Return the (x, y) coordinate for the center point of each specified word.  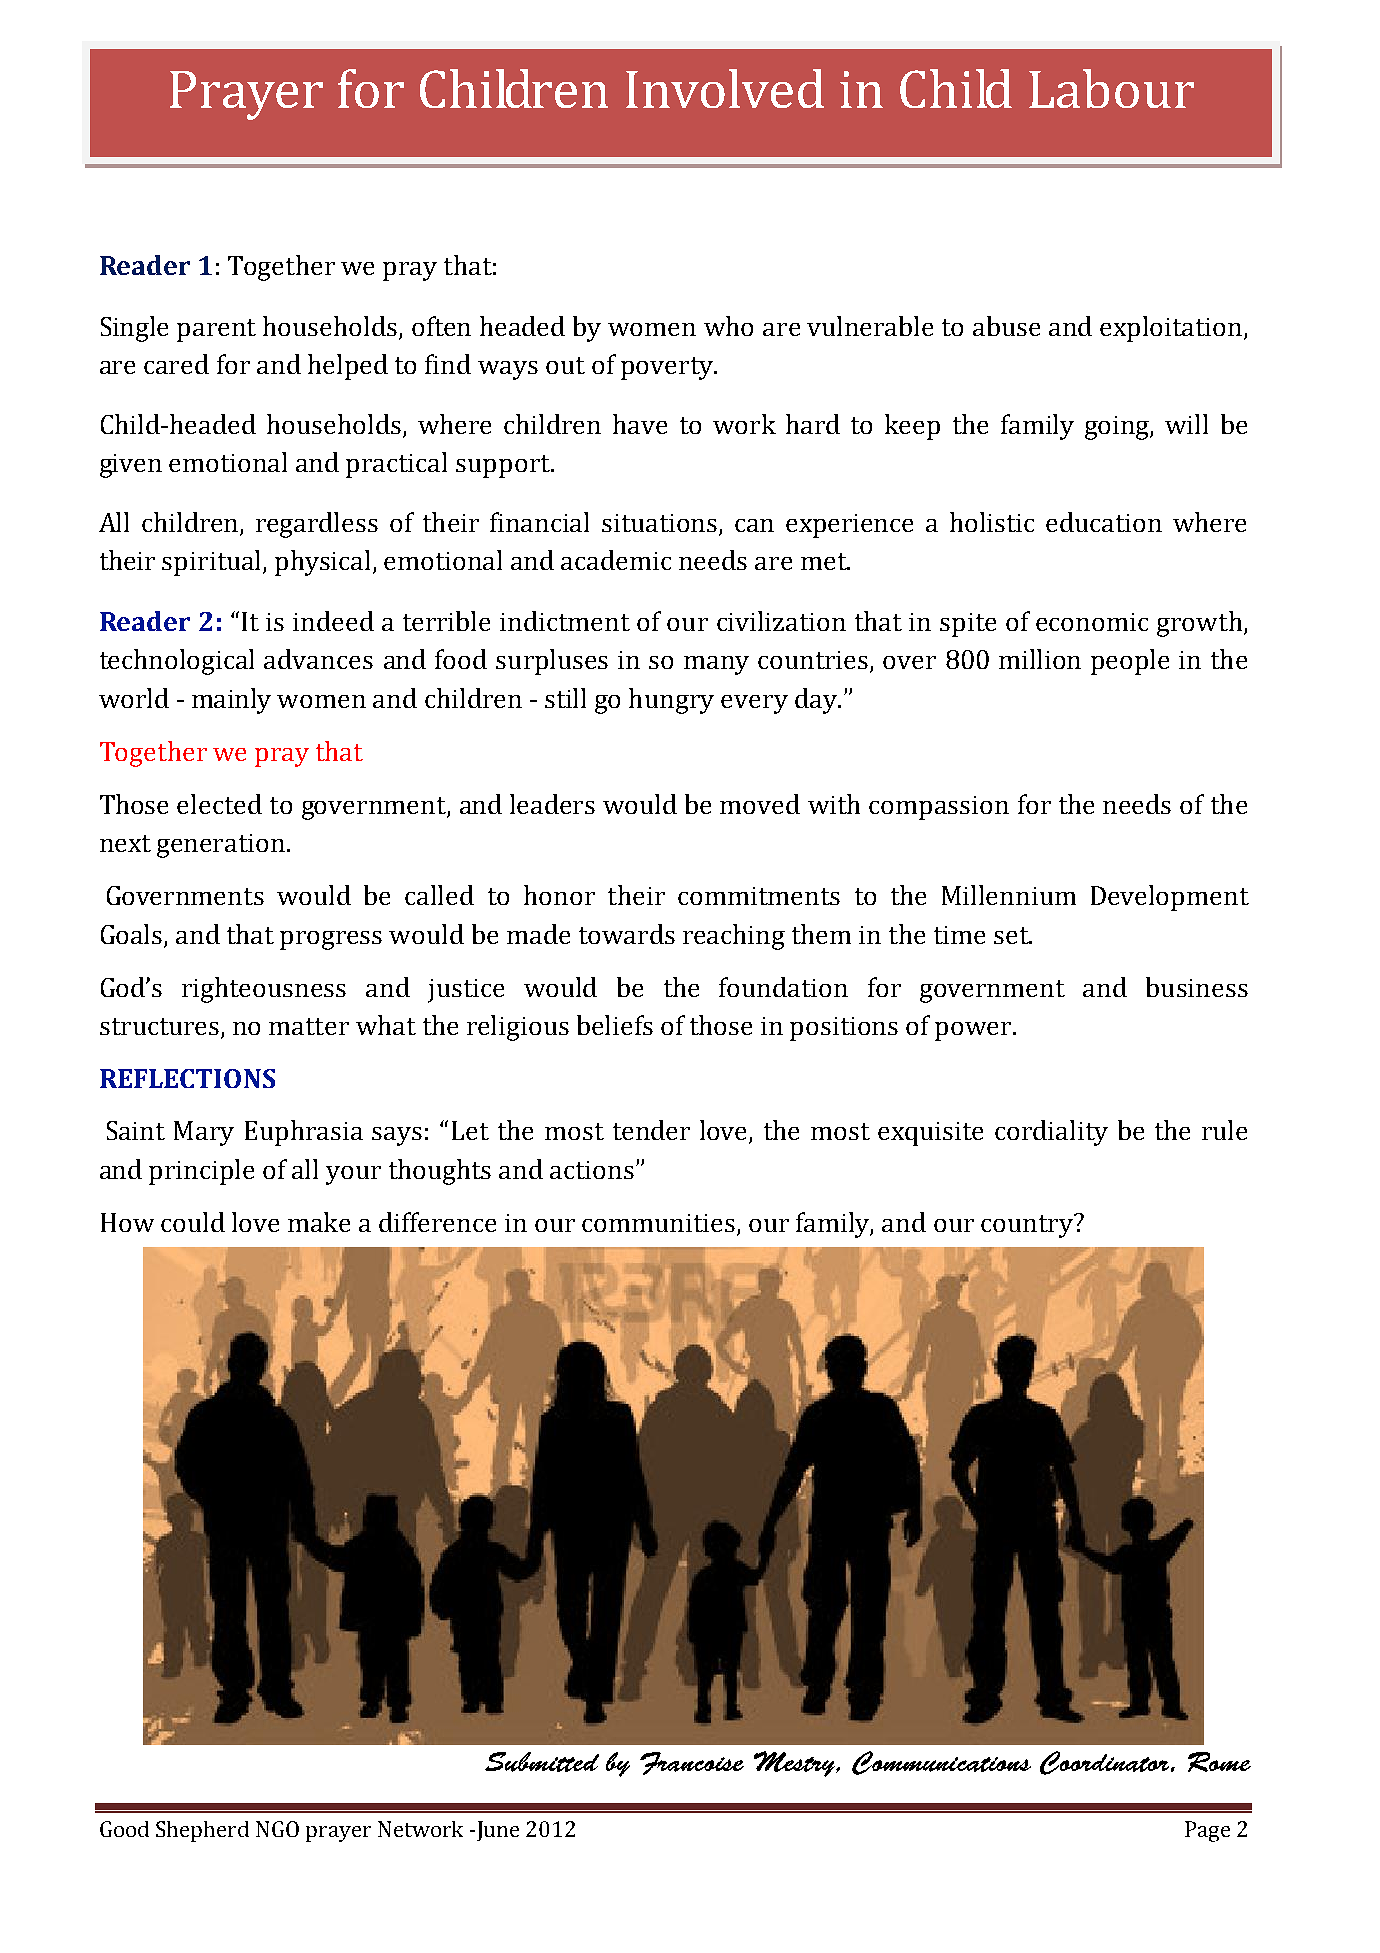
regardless (317, 525)
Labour (1111, 88)
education (1104, 522)
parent (216, 330)
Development (1170, 898)
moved (760, 804)
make (319, 1222)
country (1028, 1226)
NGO (277, 1829)
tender (651, 1130)
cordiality (1051, 1133)
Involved (725, 88)
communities (660, 1224)
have (640, 424)
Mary (204, 1133)
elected (219, 804)
